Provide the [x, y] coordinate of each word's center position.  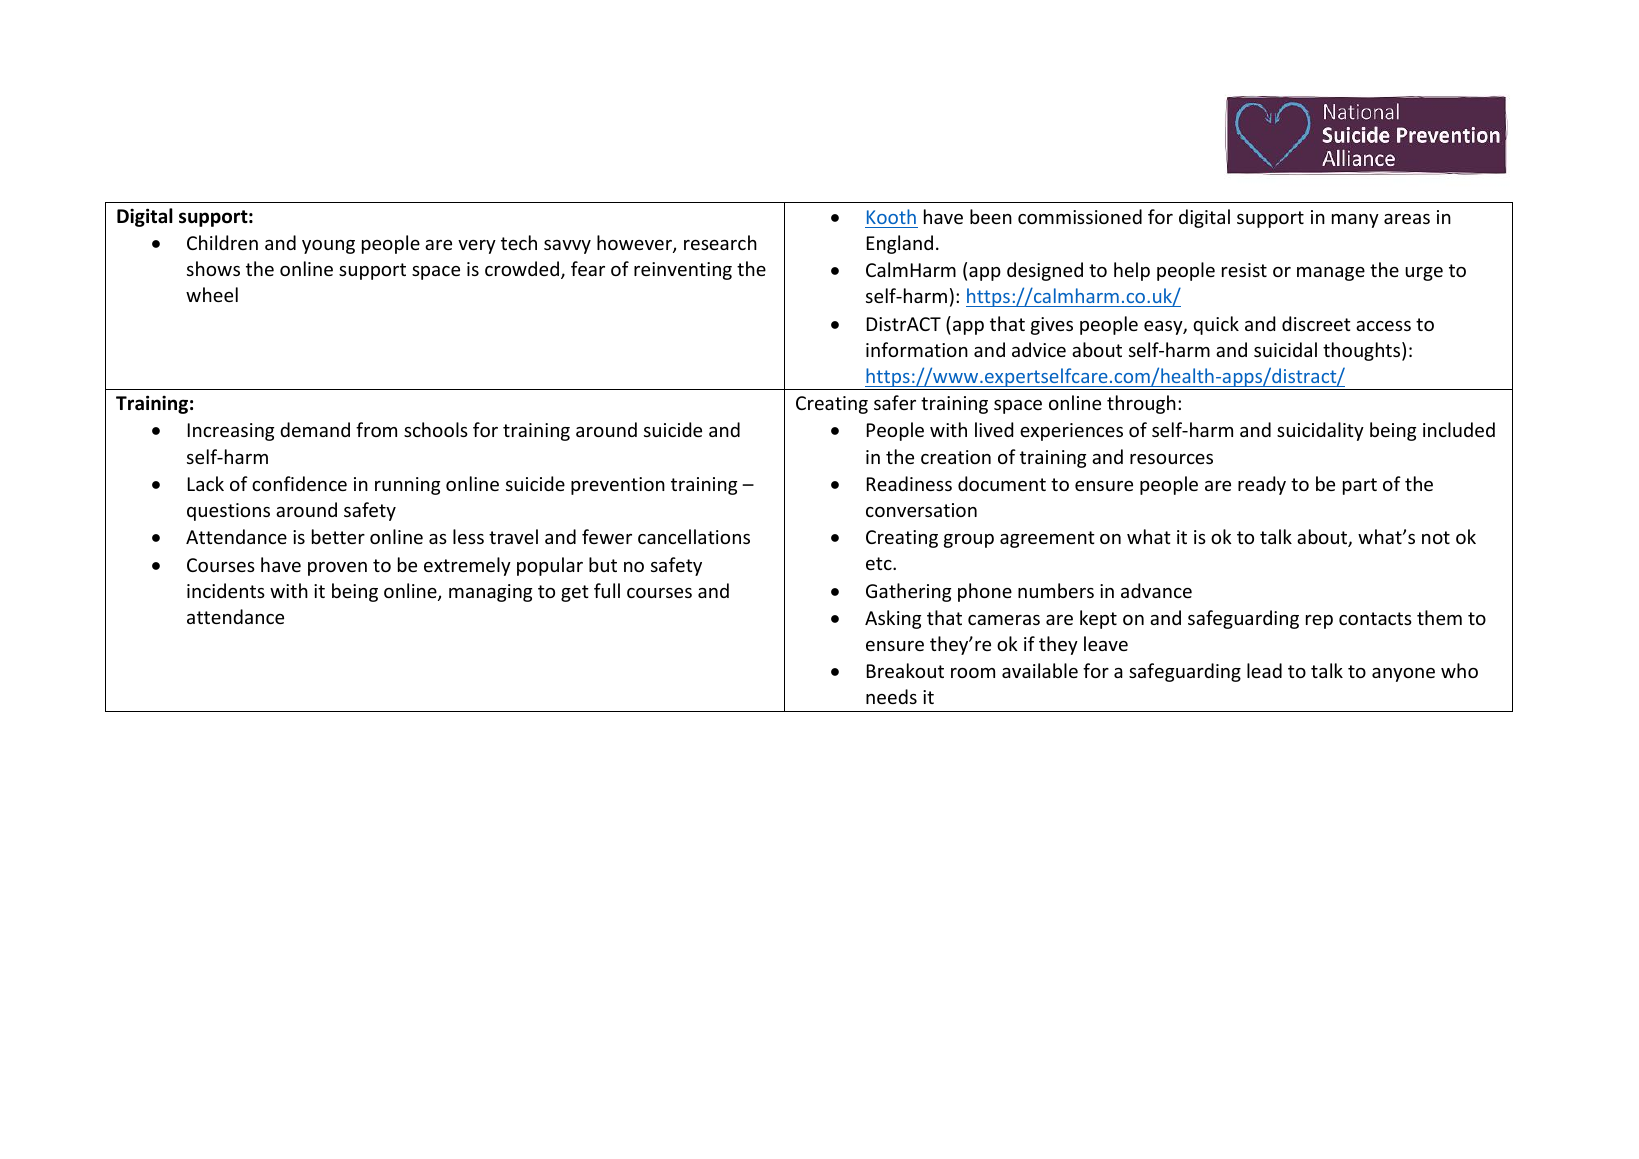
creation [956, 457]
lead [1264, 670]
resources [1171, 459]
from [376, 429]
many [1355, 221]
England [900, 244]
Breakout [905, 670]
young [328, 247]
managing [490, 593]
